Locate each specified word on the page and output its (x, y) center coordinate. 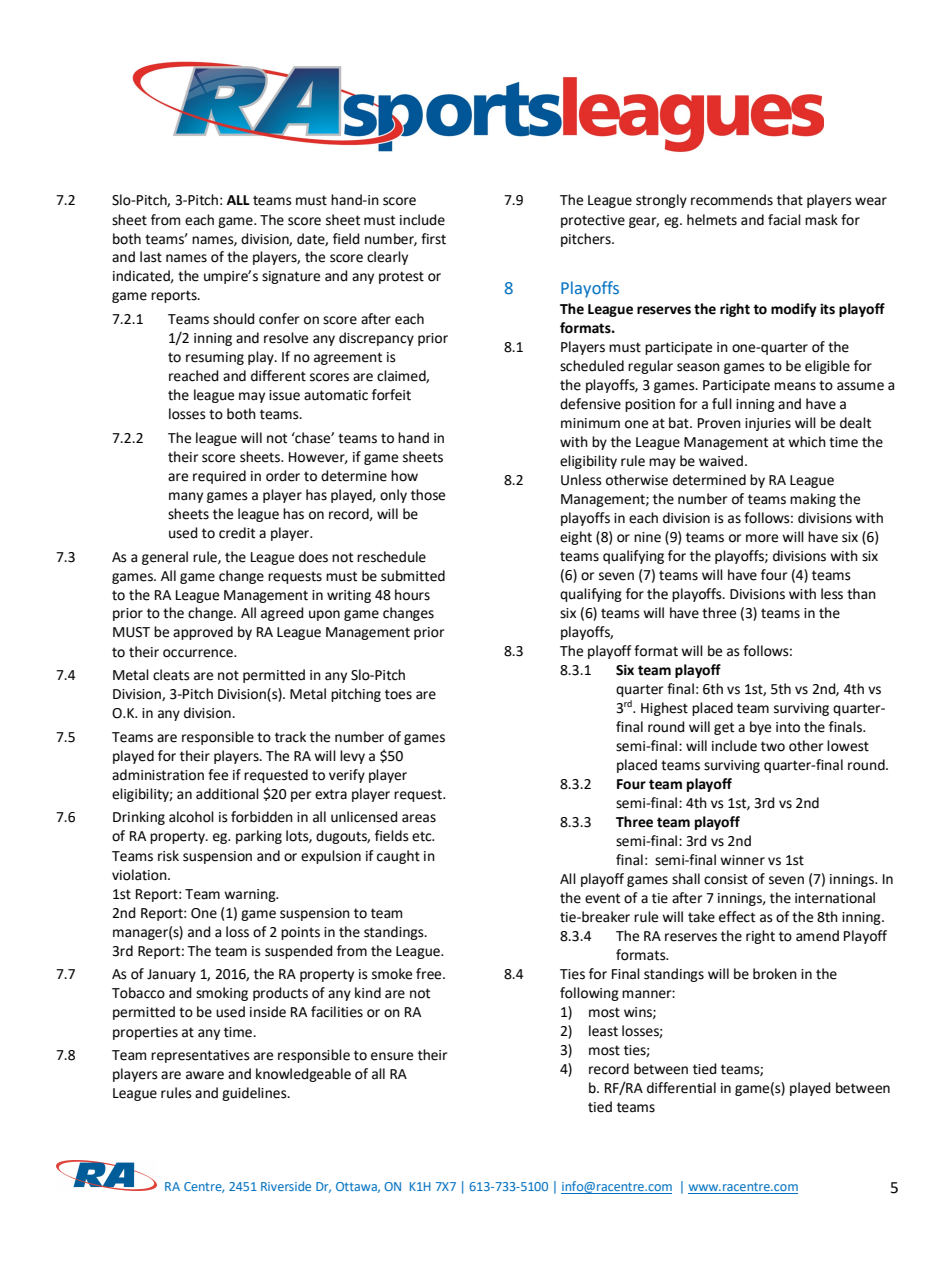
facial (784, 220)
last (151, 257)
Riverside (286, 1186)
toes (398, 694)
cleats (171, 675)
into (788, 727)
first (433, 239)
